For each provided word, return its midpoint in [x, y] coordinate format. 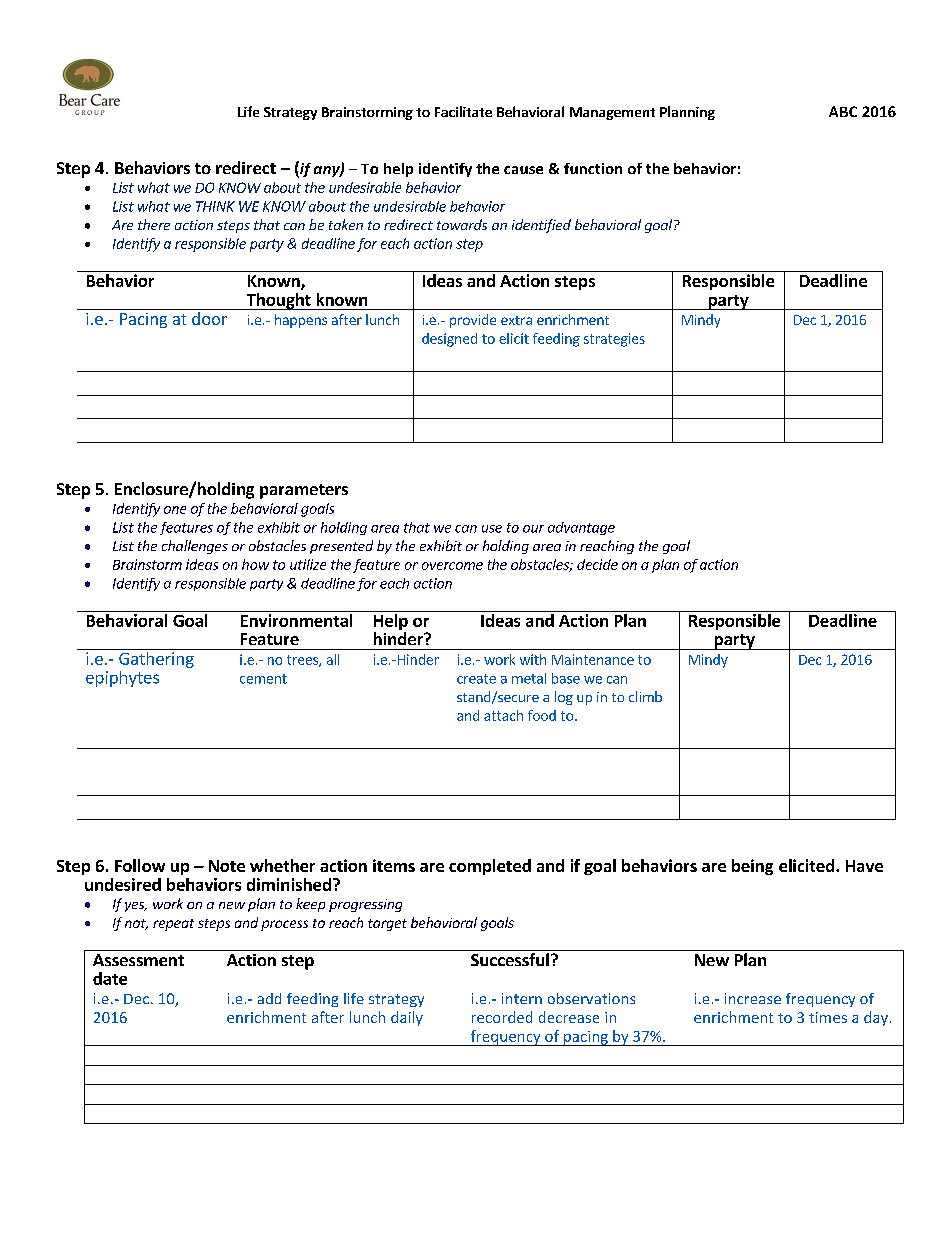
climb [645, 696]
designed [449, 340]
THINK [215, 206]
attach [503, 715]
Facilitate [463, 111]
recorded [502, 1017]
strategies [614, 340]
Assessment [138, 960]
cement [263, 679]
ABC [843, 111]
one [175, 510]
